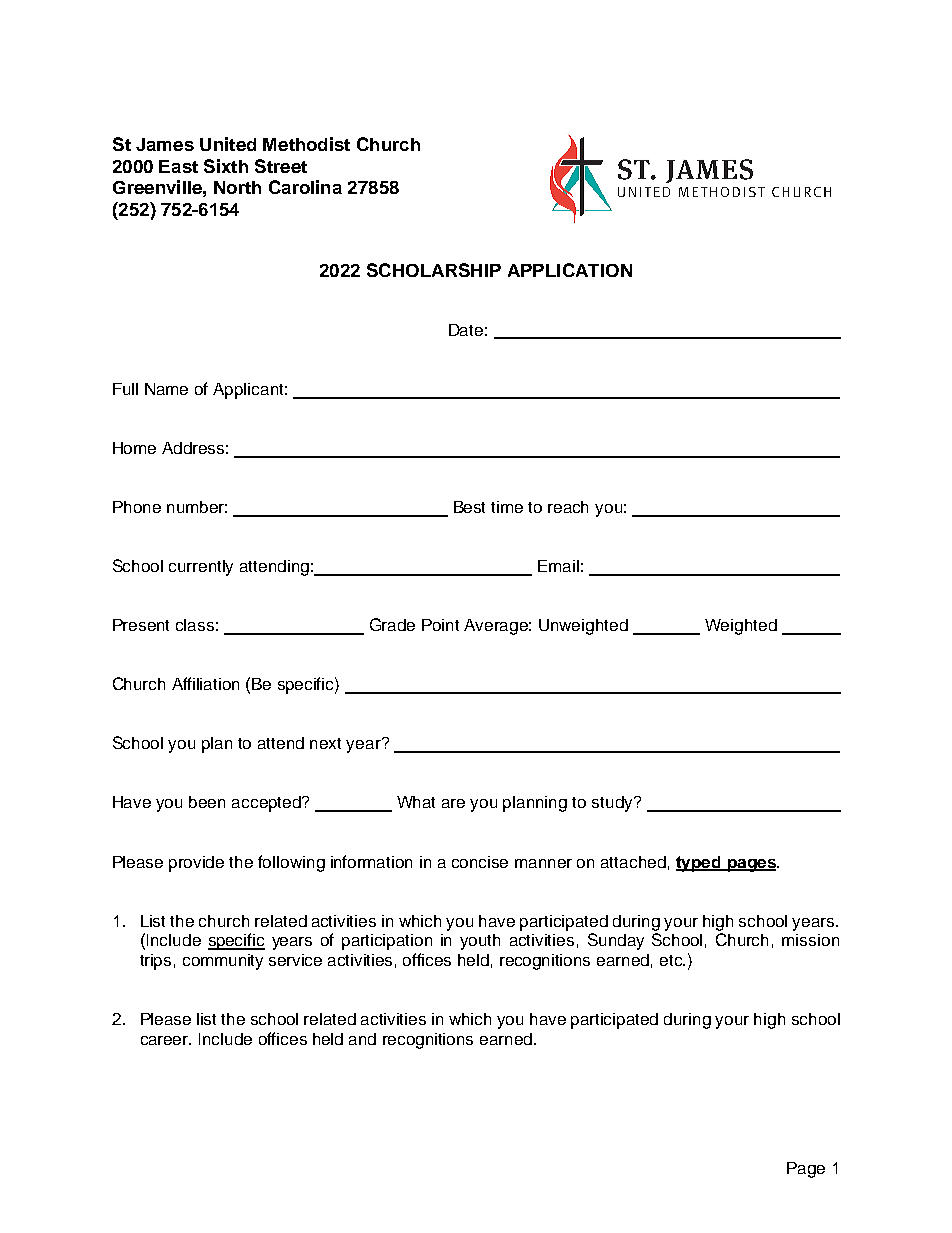 The height and width of the screenshot is (1233, 952). Describe the element at coordinates (166, 1040) in the screenshot. I see `career` at that location.
